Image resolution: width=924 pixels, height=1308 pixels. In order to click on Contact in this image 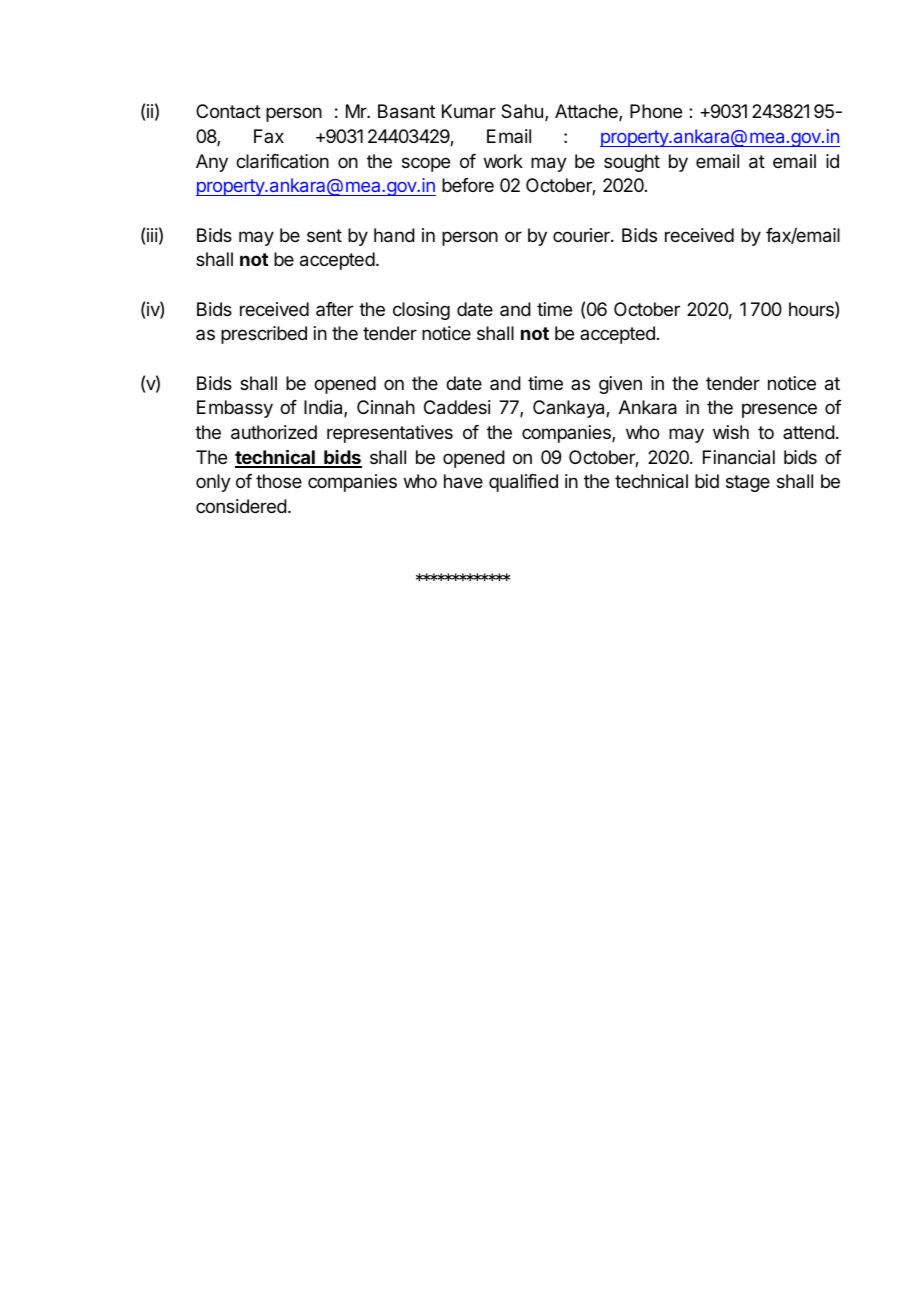, I will do `click(228, 111)`.
